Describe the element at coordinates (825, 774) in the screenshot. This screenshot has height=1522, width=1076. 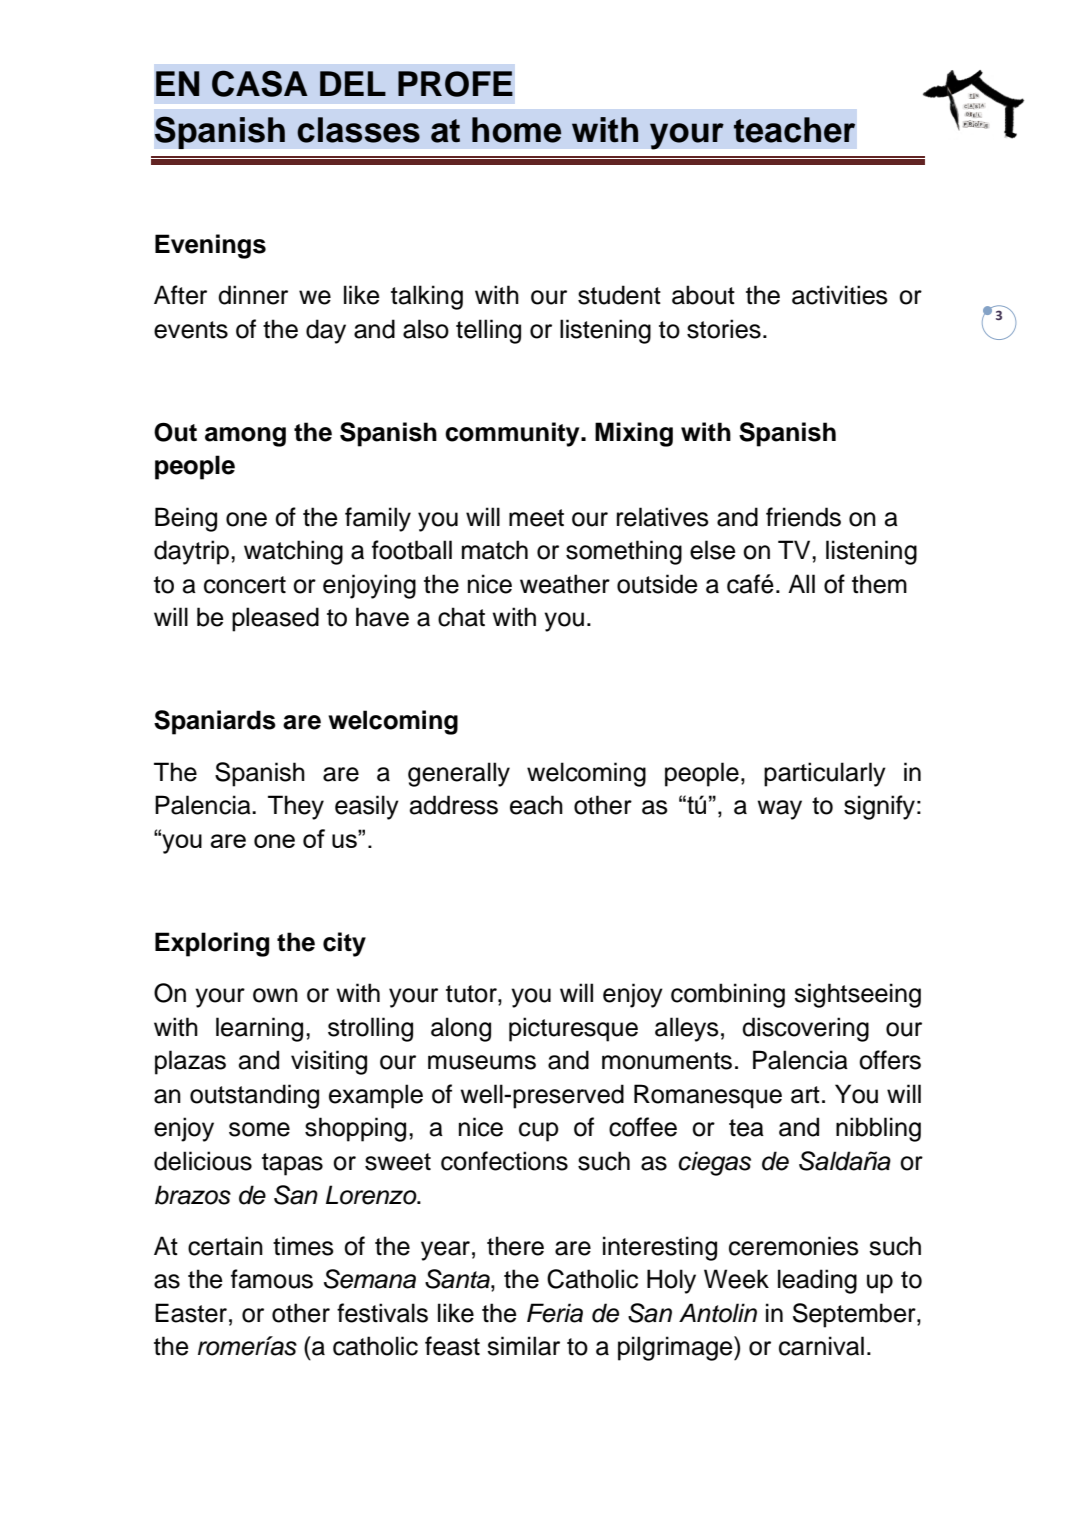
I see `particularly` at that location.
